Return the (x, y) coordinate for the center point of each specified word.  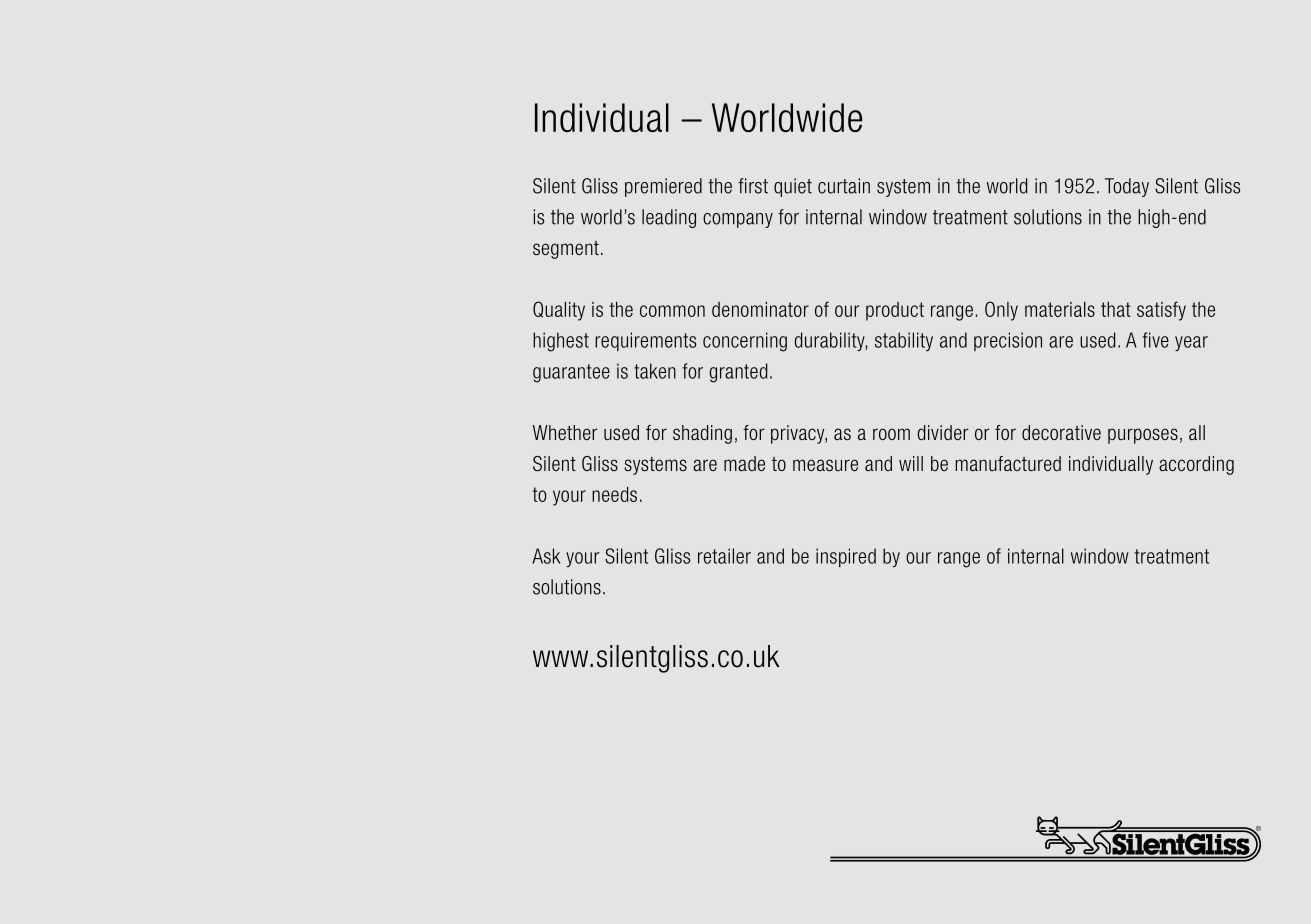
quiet (793, 187)
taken (655, 371)
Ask (546, 556)
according (1196, 465)
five (1155, 340)
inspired (846, 557)
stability (904, 341)
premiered (663, 187)
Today (1127, 187)
